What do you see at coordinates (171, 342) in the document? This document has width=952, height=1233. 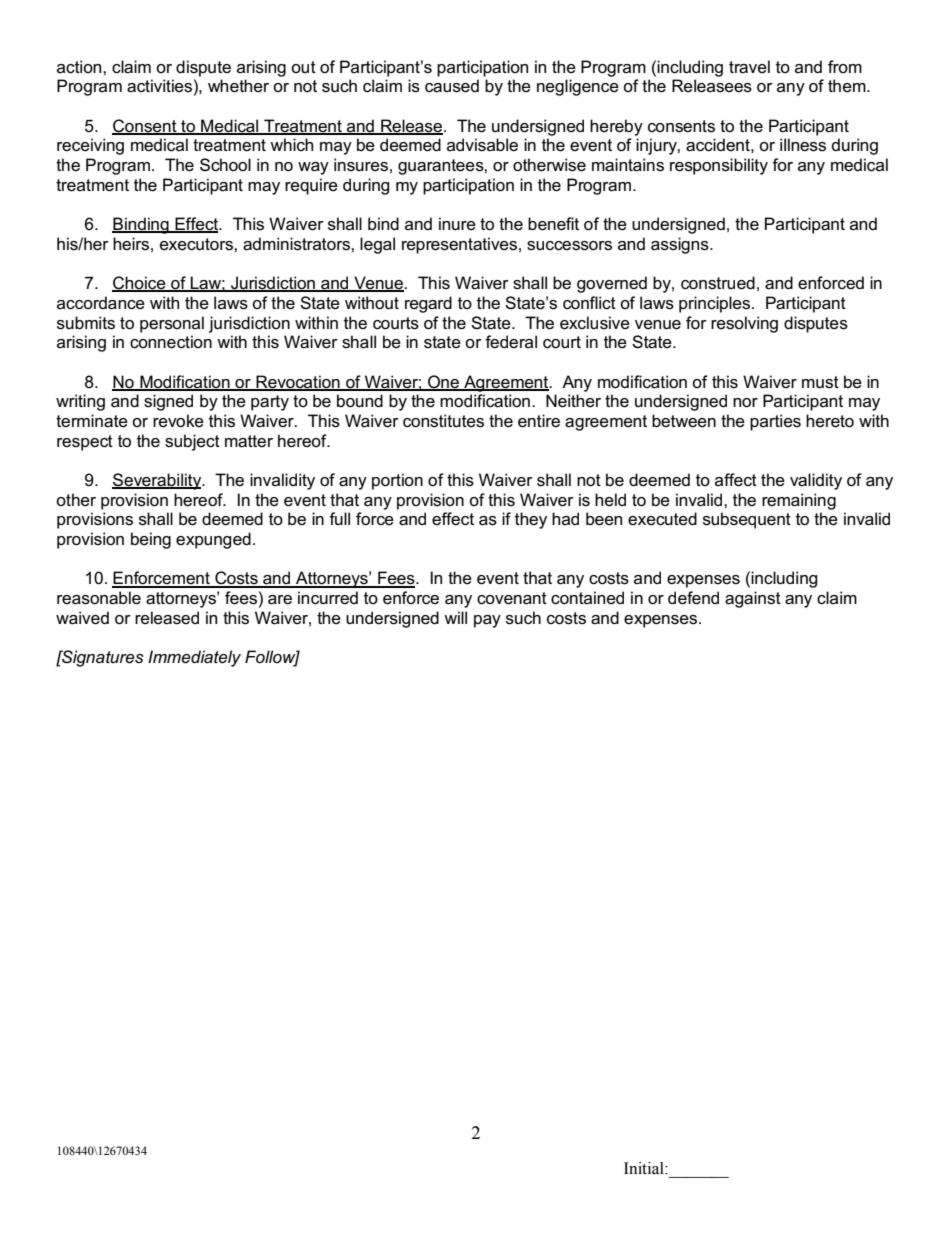 I see `connection` at bounding box center [171, 342].
